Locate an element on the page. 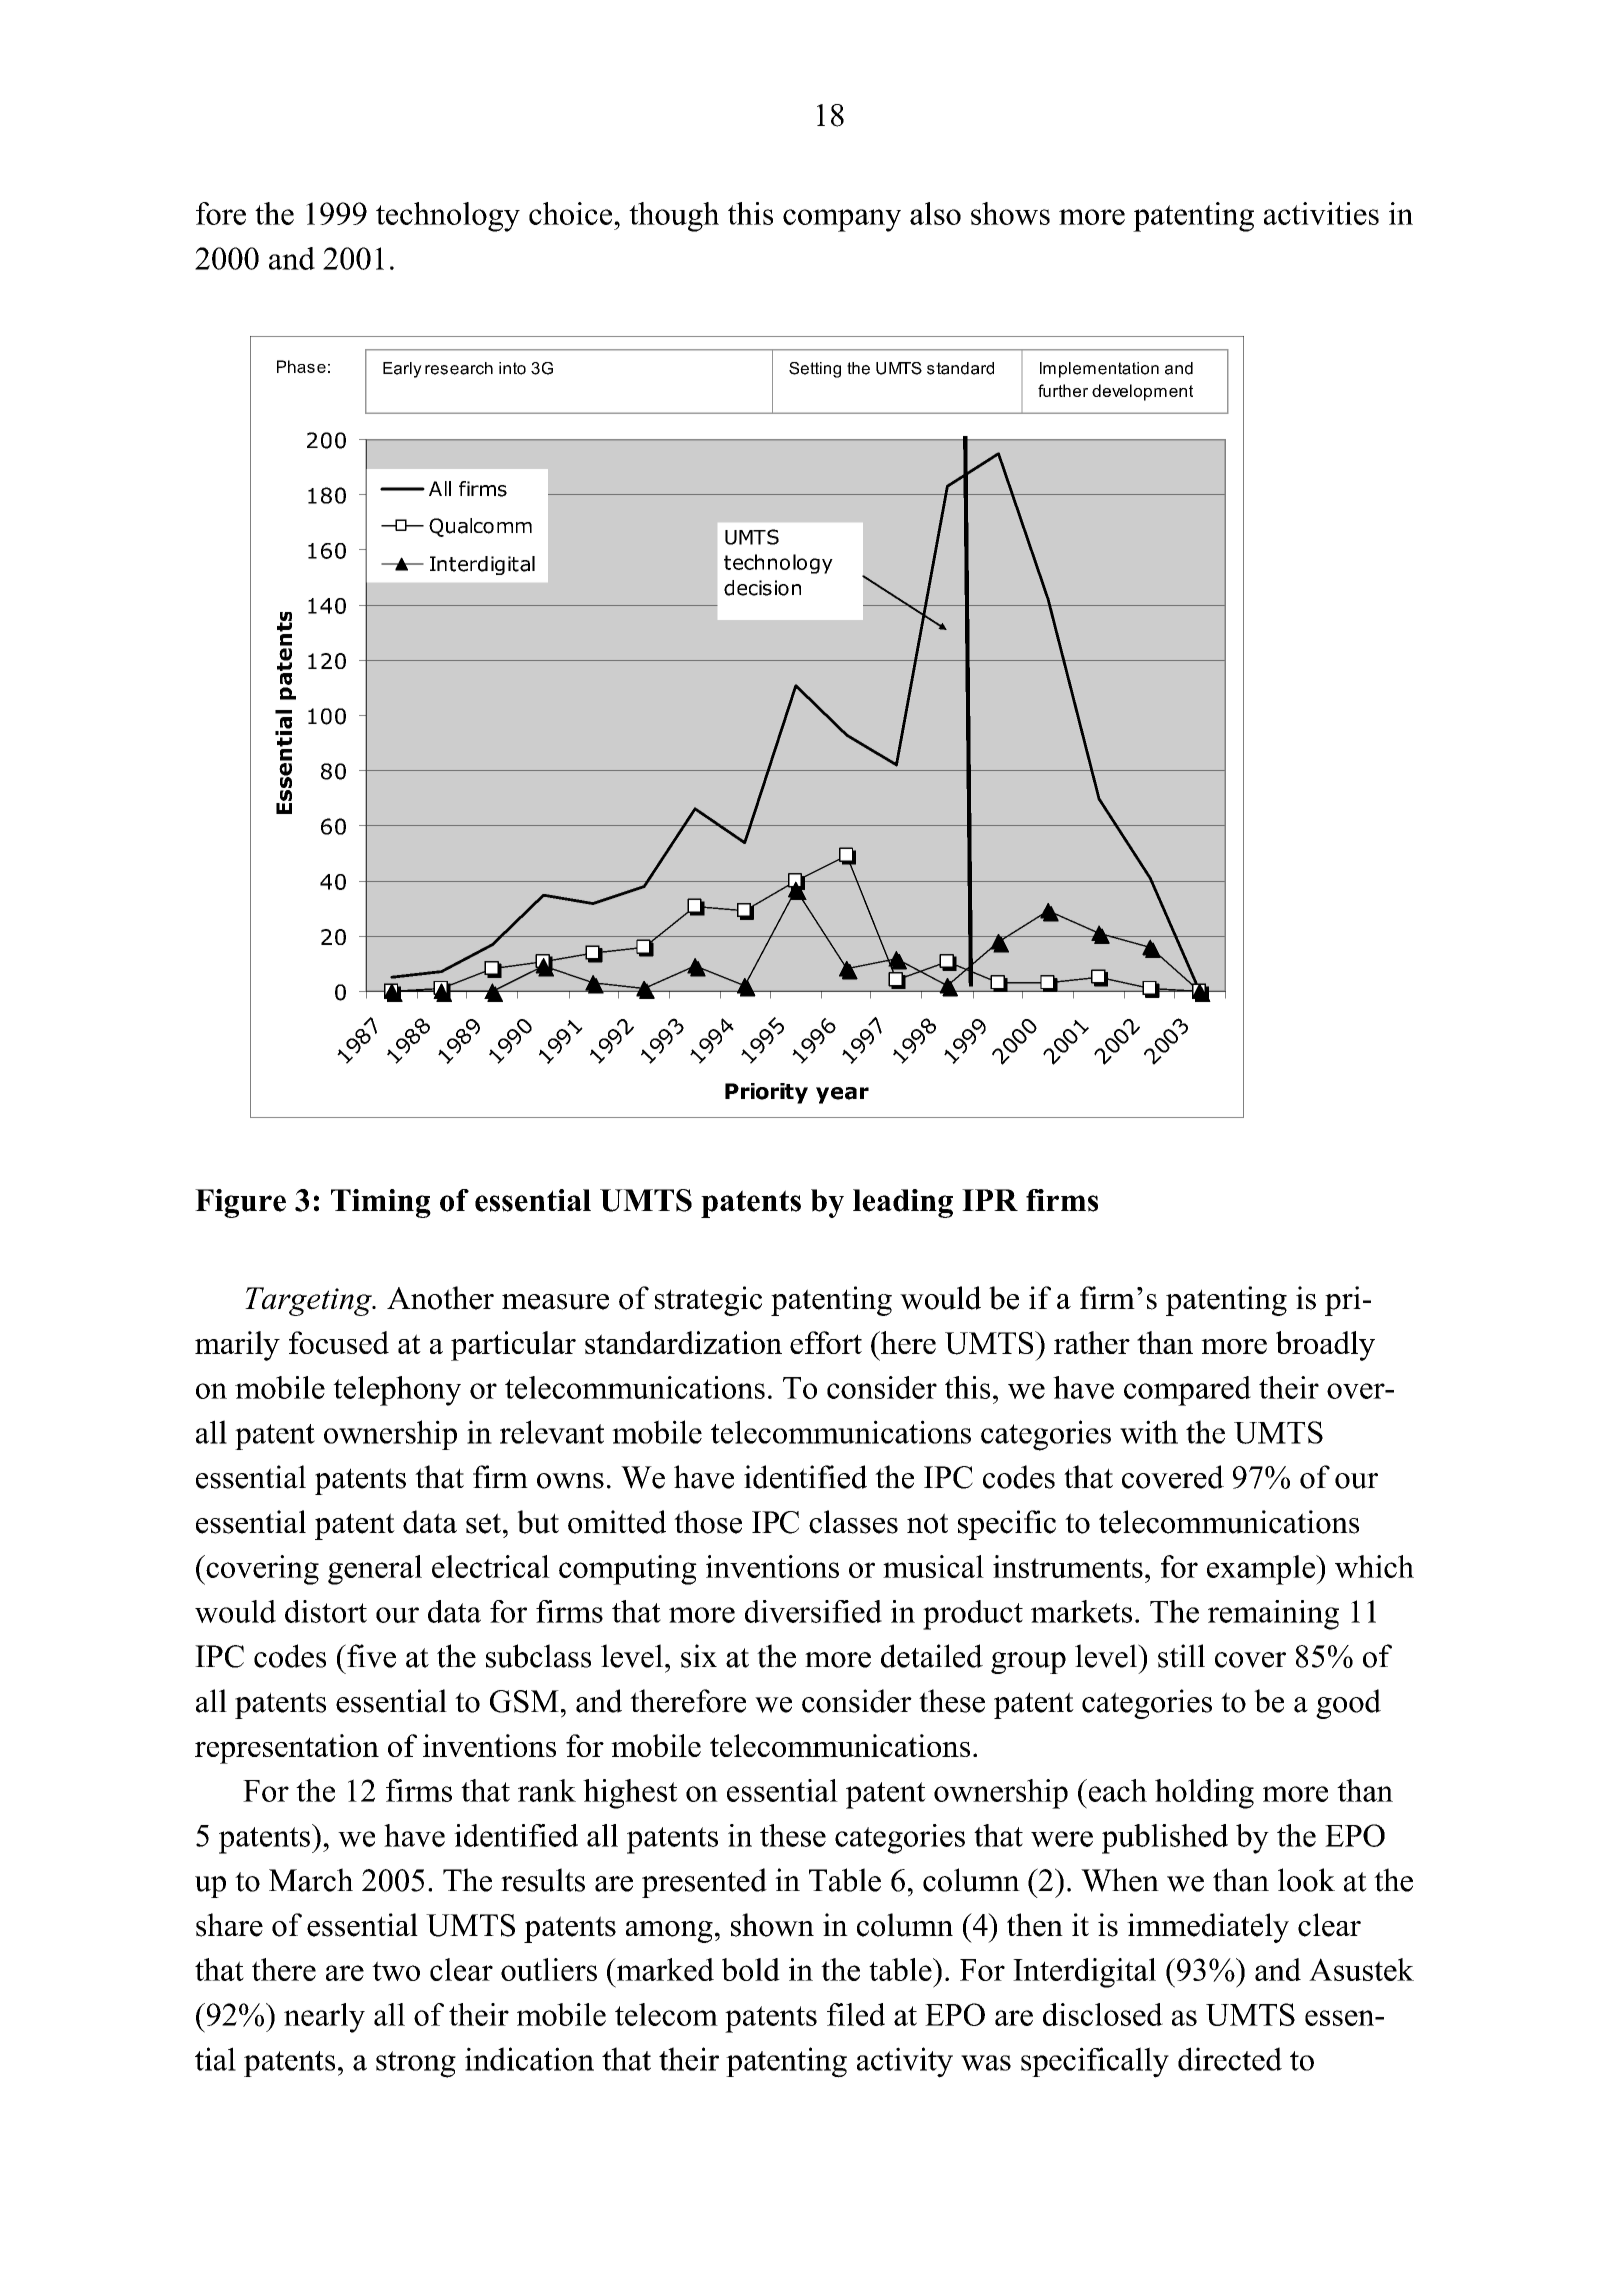  example is located at coordinates (1262, 1570).
